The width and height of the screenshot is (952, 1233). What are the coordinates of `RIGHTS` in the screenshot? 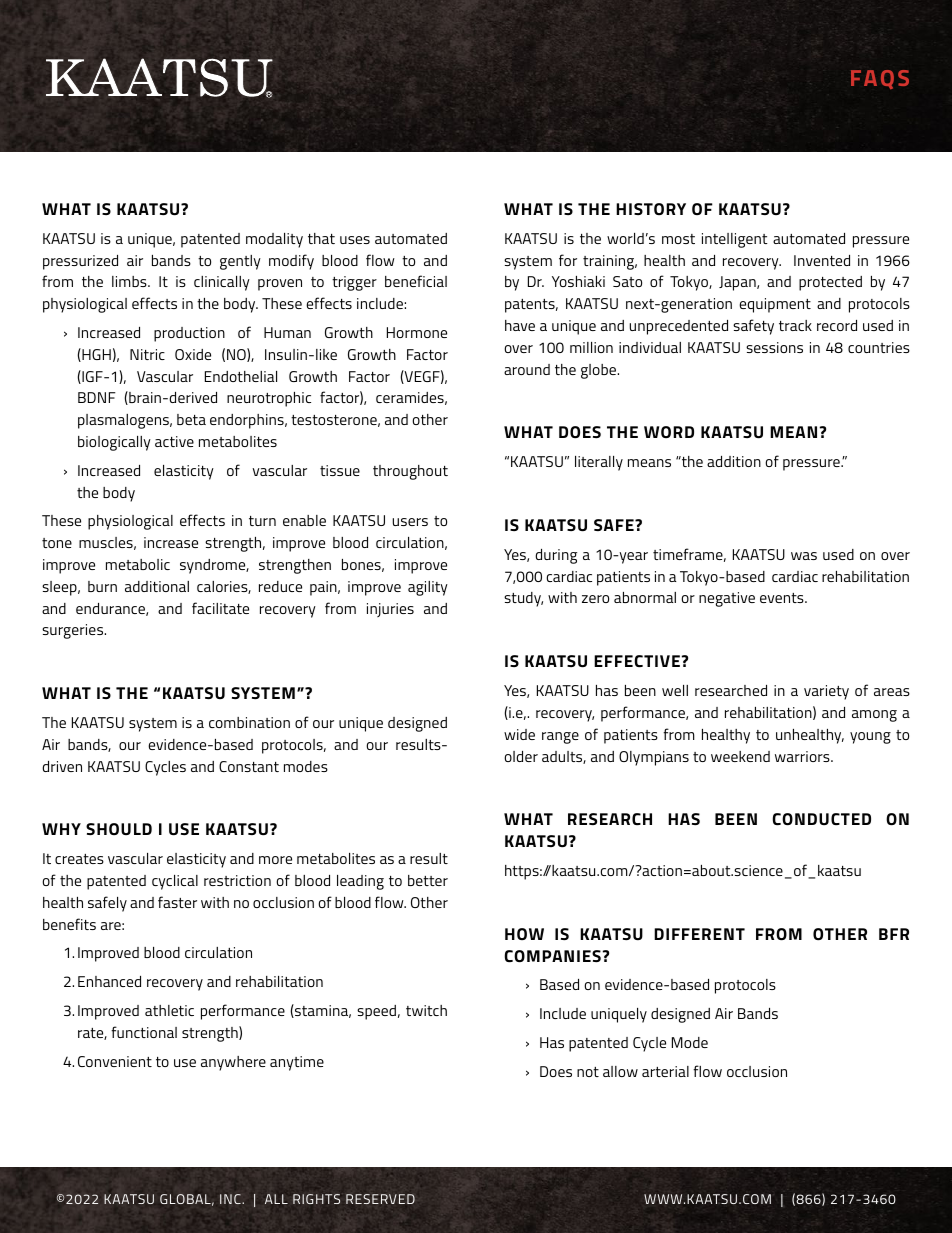 It's located at (316, 1199).
